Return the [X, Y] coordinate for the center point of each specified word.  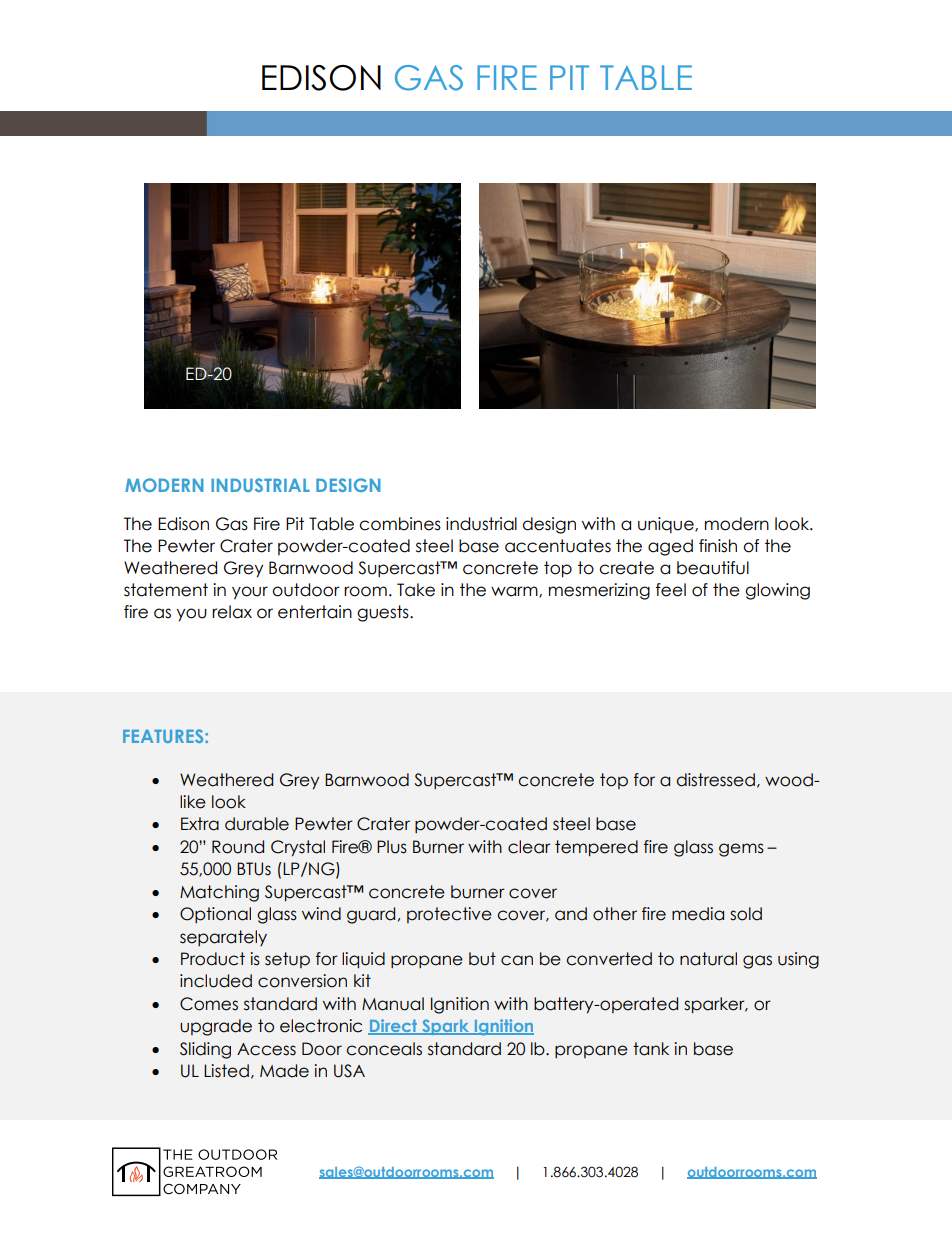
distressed [716, 780]
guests [384, 613]
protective [449, 915]
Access [266, 1049]
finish [718, 546]
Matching [219, 893]
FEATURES [164, 736]
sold [746, 914]
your [250, 593]
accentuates [558, 546]
